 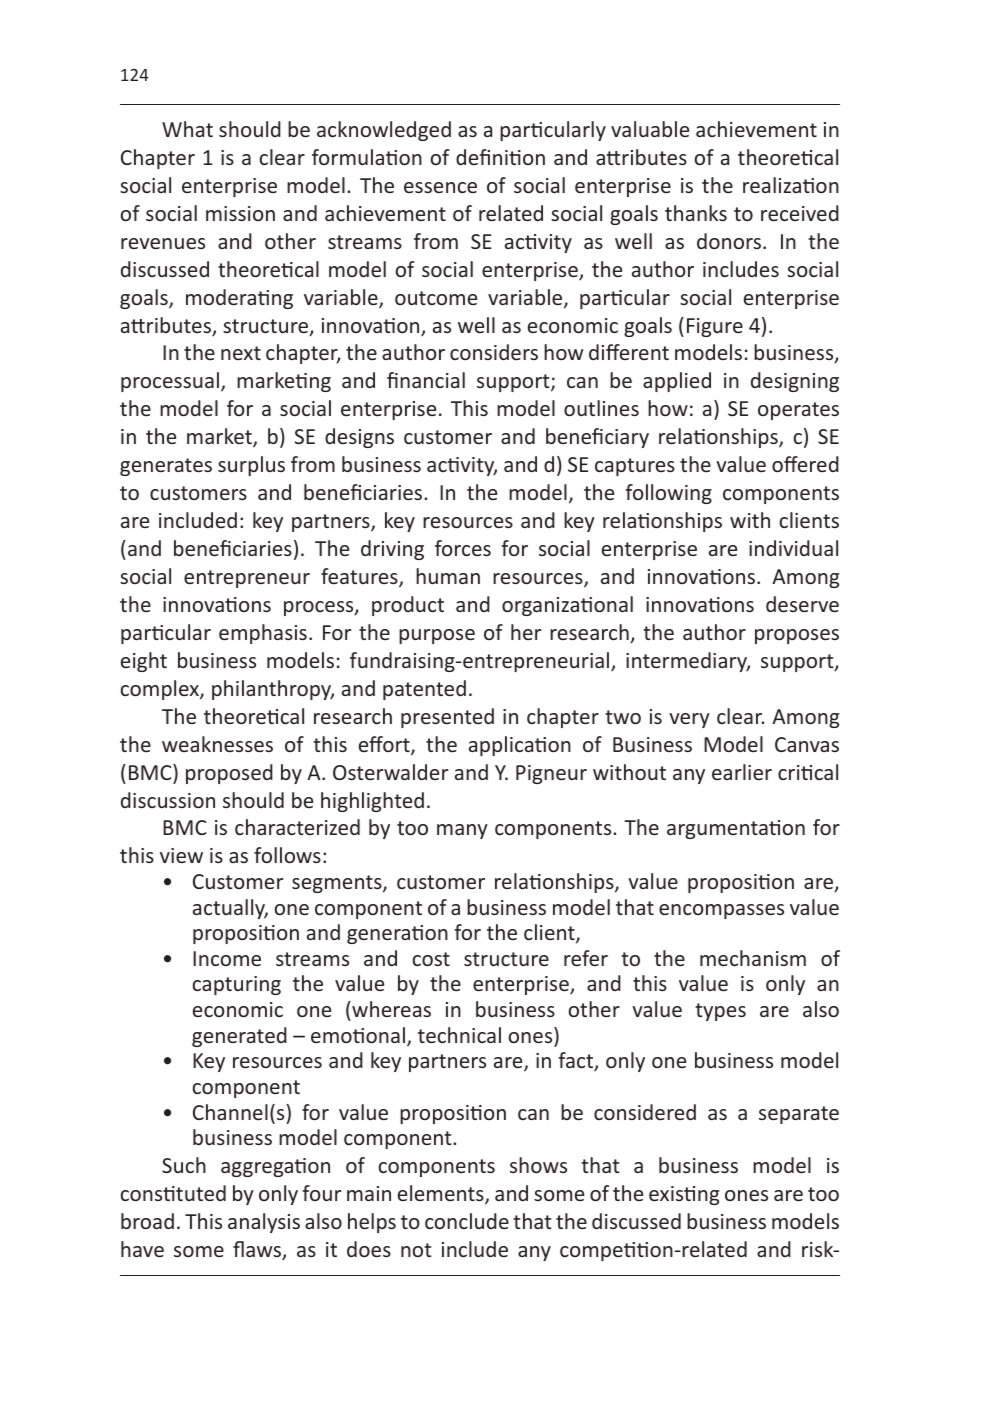 What do you see at coordinates (696, 213) in the screenshot?
I see `thanks` at bounding box center [696, 213].
